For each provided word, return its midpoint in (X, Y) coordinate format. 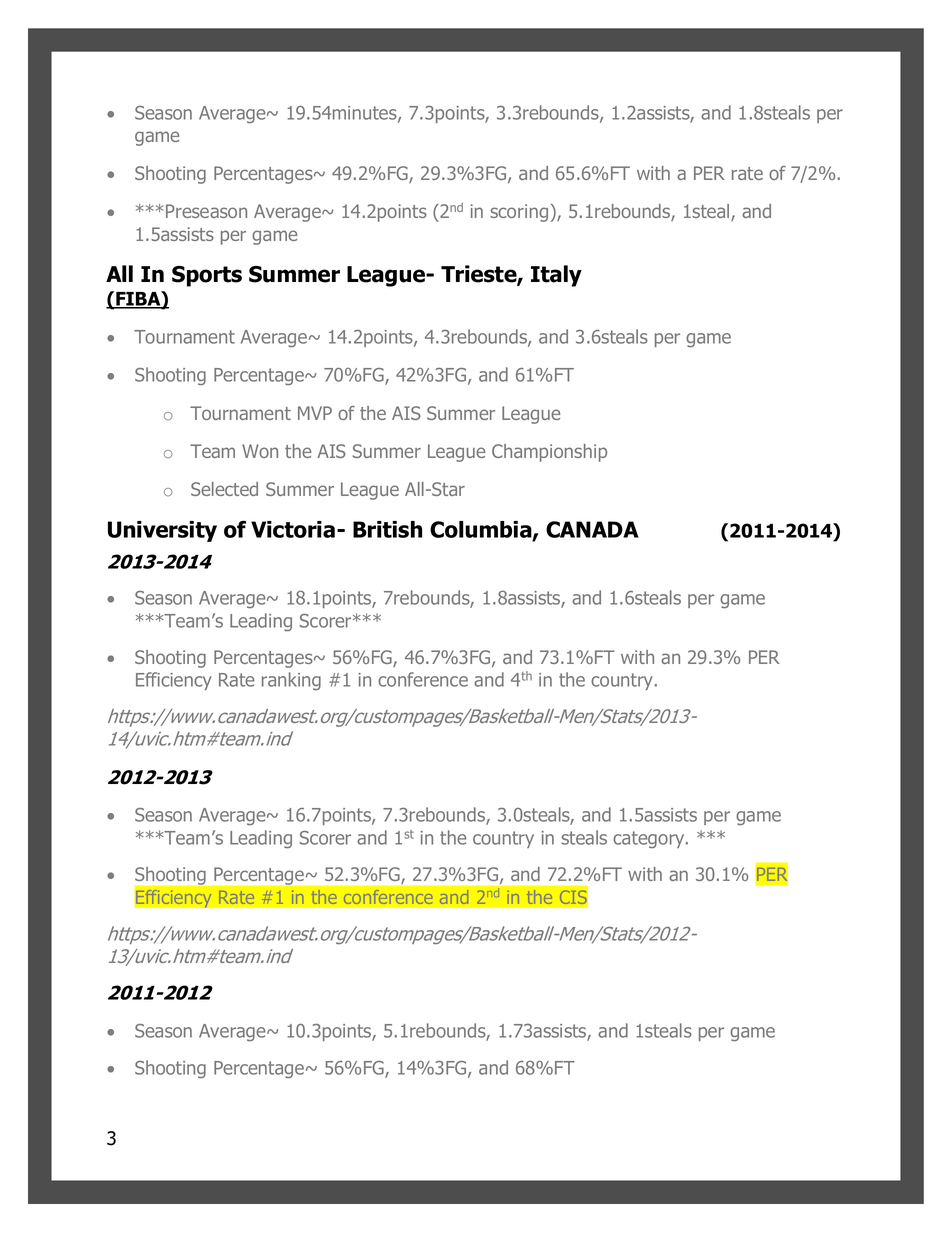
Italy (556, 276)
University (162, 531)
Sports (207, 276)
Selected (224, 489)
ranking (291, 681)
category (650, 839)
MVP (315, 413)
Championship (549, 453)
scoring (519, 213)
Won (260, 451)
